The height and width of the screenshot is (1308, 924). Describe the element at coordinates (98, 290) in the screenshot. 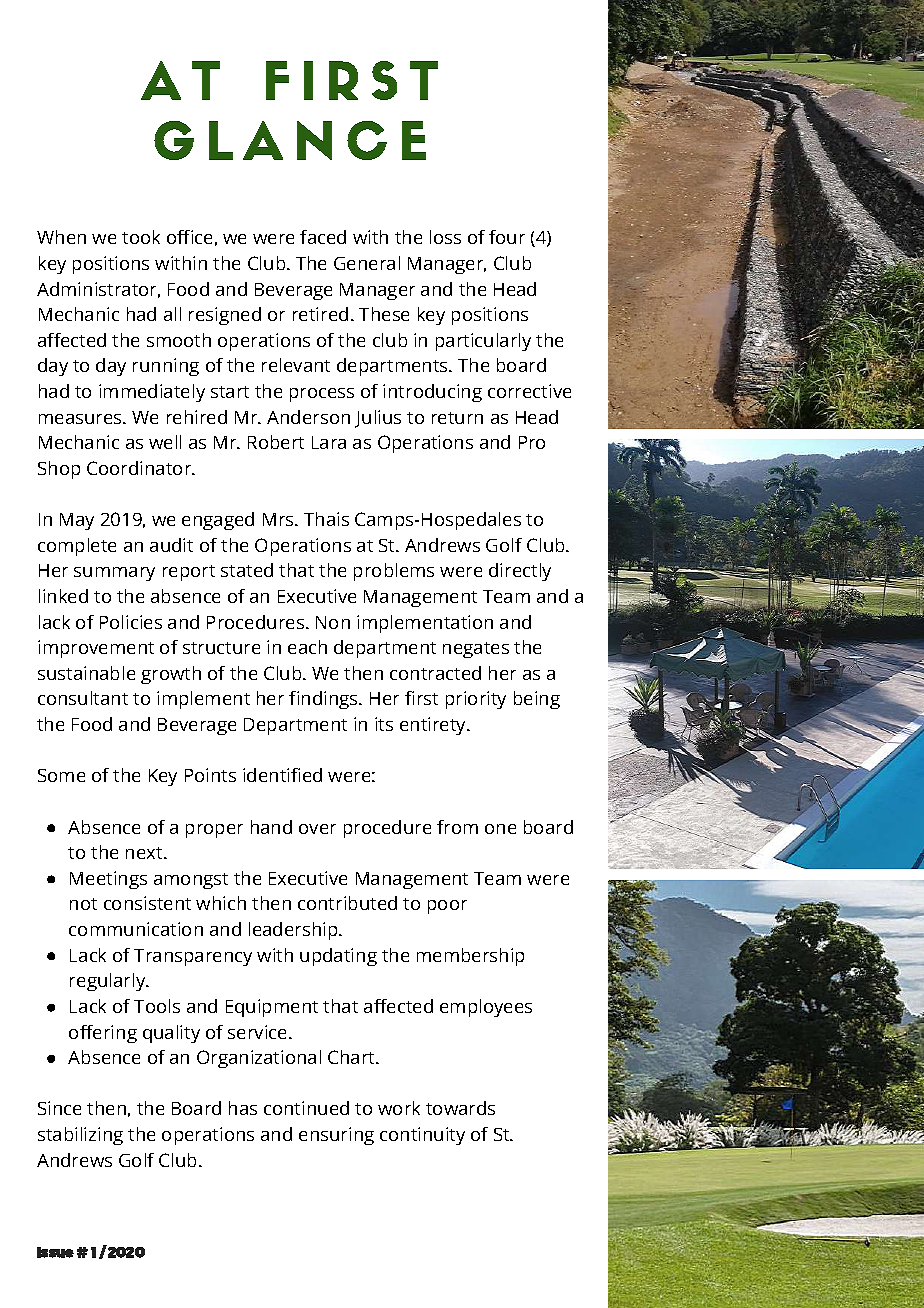

I see `Administrator` at that location.
